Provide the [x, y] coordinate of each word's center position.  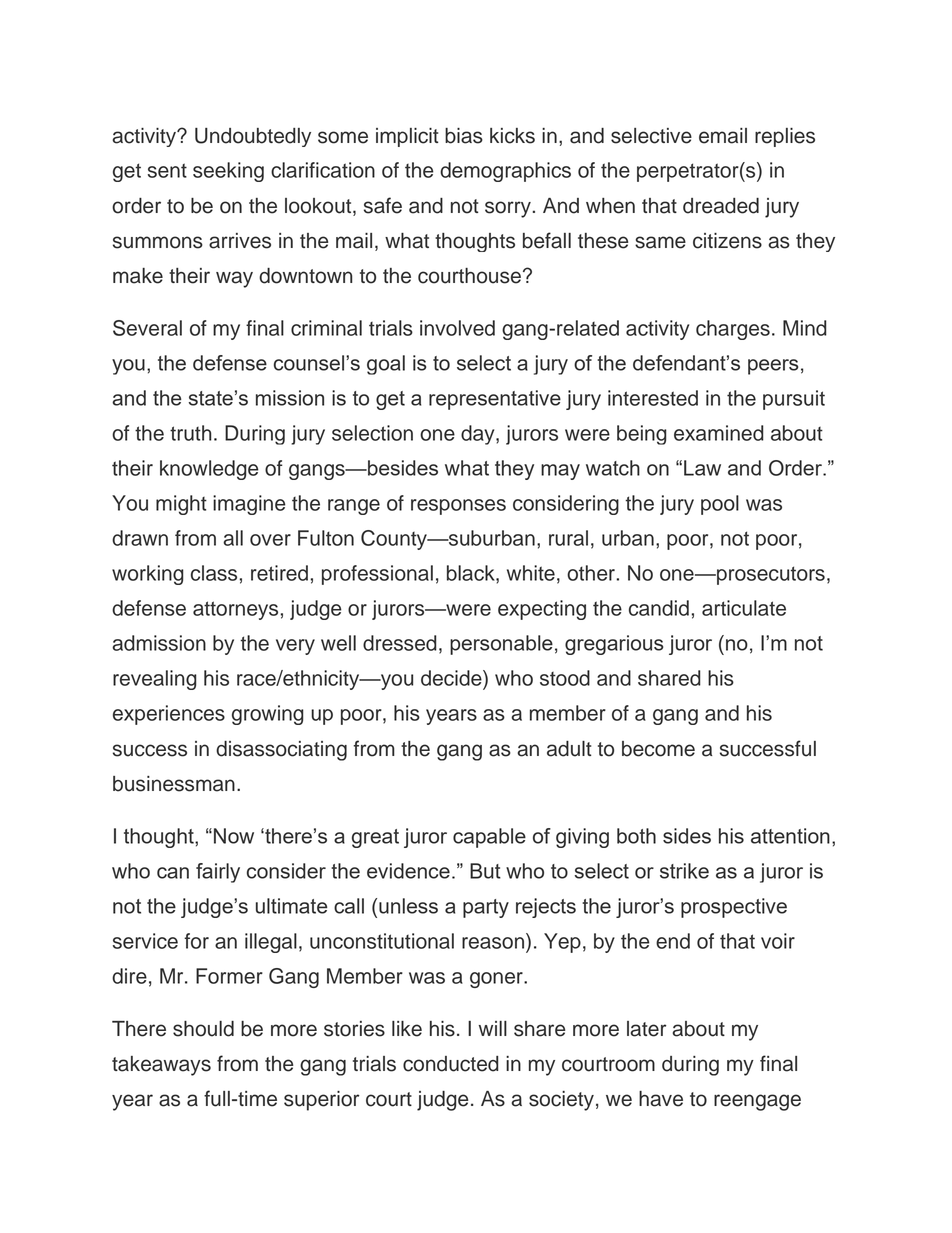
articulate [744, 608]
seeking [228, 172]
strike [684, 871]
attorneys [235, 610]
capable [489, 838]
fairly [218, 873]
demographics [505, 172]
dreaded [721, 206]
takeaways [161, 1066]
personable [501, 645]
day [479, 435]
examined [719, 433]
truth [191, 433]
